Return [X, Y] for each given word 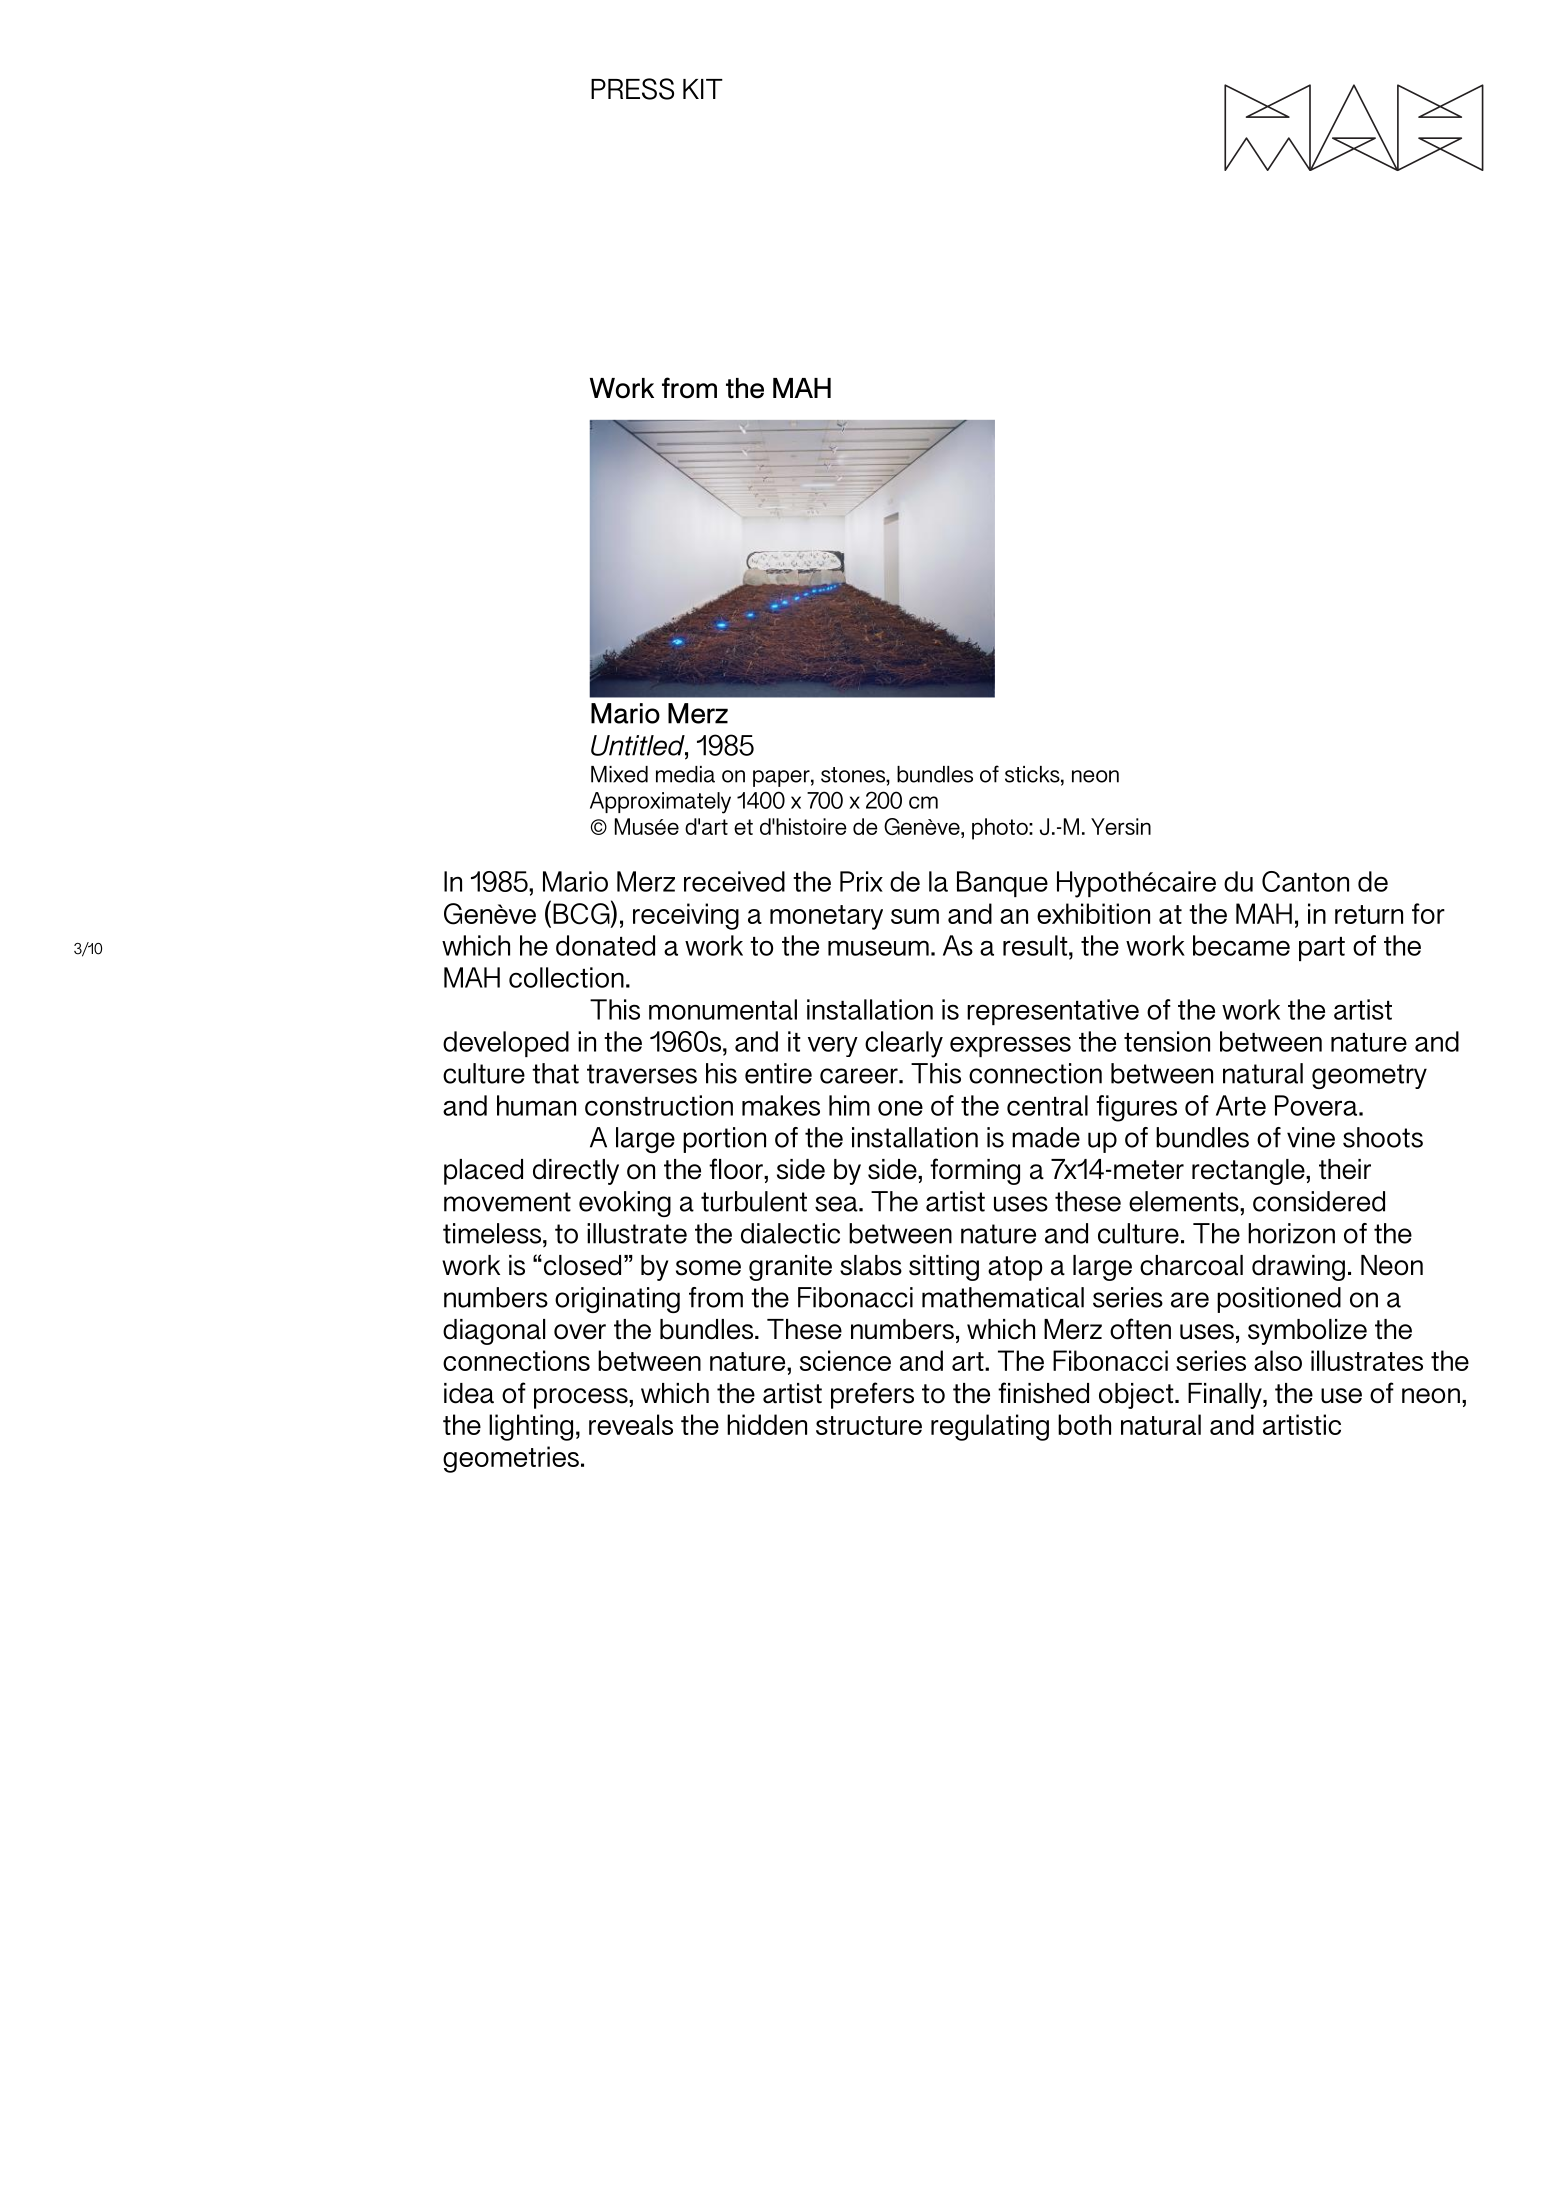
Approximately [660, 803]
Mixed [619, 774]
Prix [861, 881]
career [860, 1076]
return [1369, 914]
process [582, 1398]
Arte [1241, 1105]
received [734, 881]
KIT [703, 89]
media [685, 774]
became [1241, 945]
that [555, 1073]
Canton [1305, 881]
